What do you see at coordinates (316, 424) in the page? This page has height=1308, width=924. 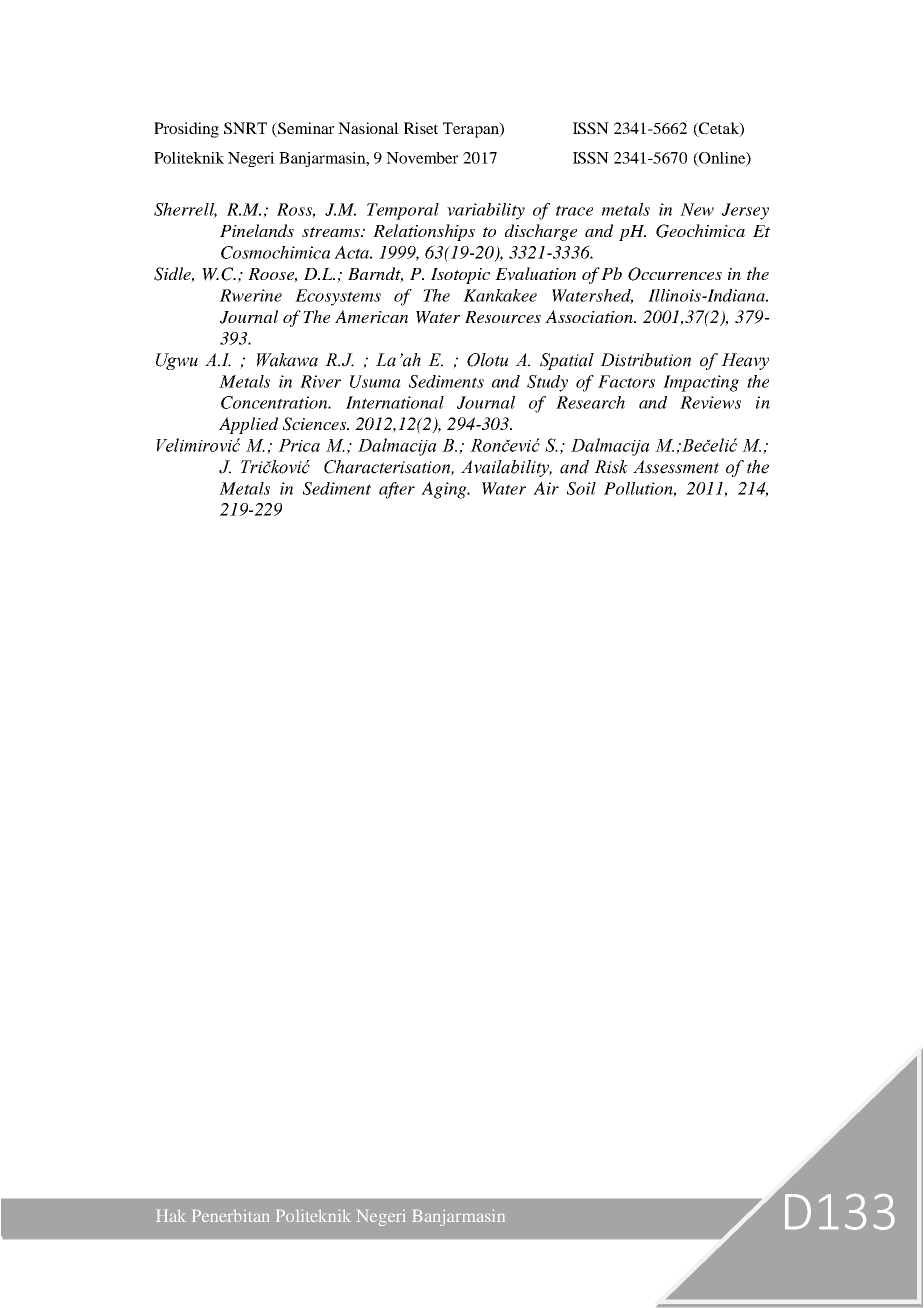 I see `Sciences` at bounding box center [316, 424].
